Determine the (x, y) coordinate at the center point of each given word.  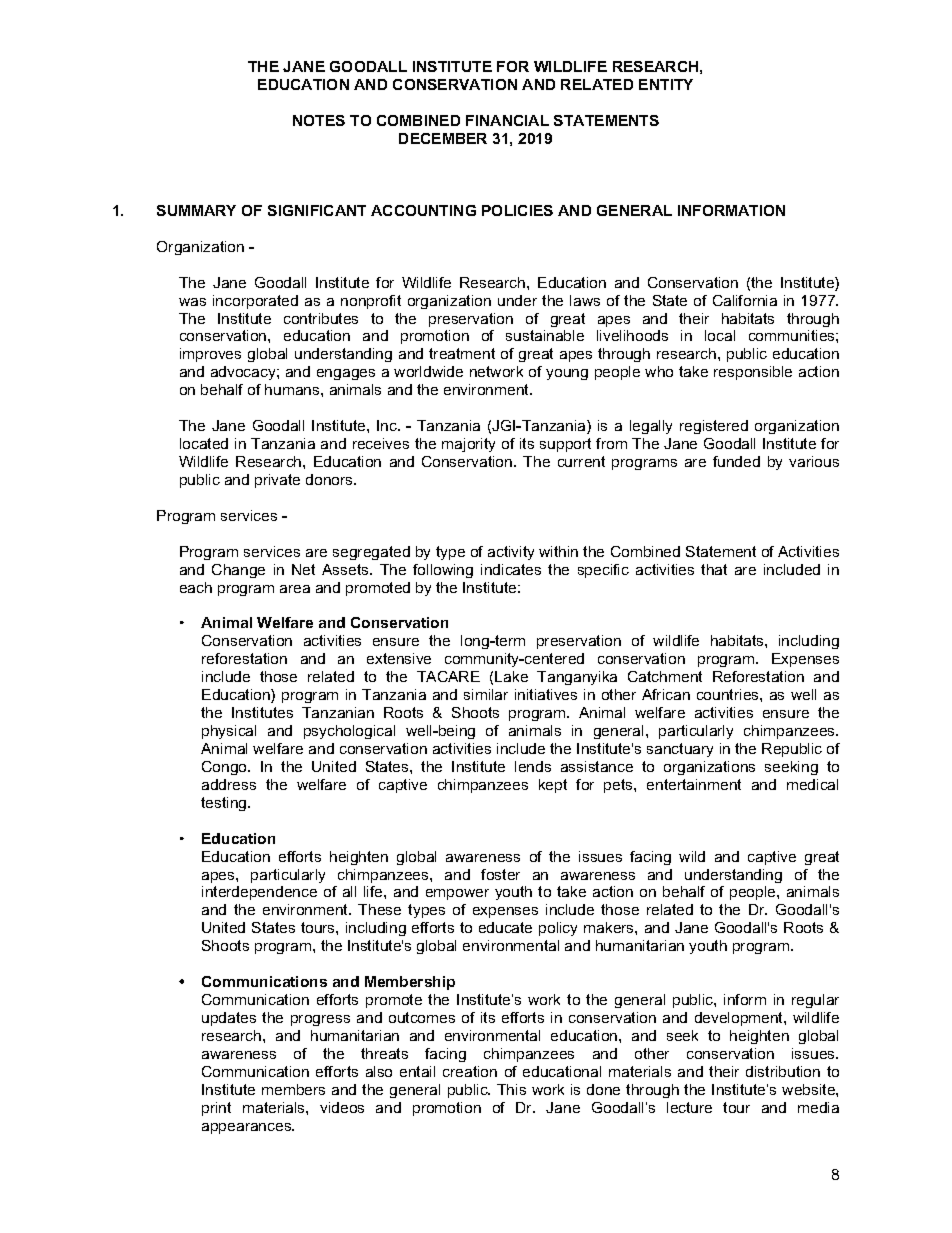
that (714, 569)
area (295, 589)
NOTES (319, 120)
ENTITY (666, 84)
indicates (511, 569)
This (511, 1089)
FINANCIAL (507, 120)
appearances (248, 1128)
